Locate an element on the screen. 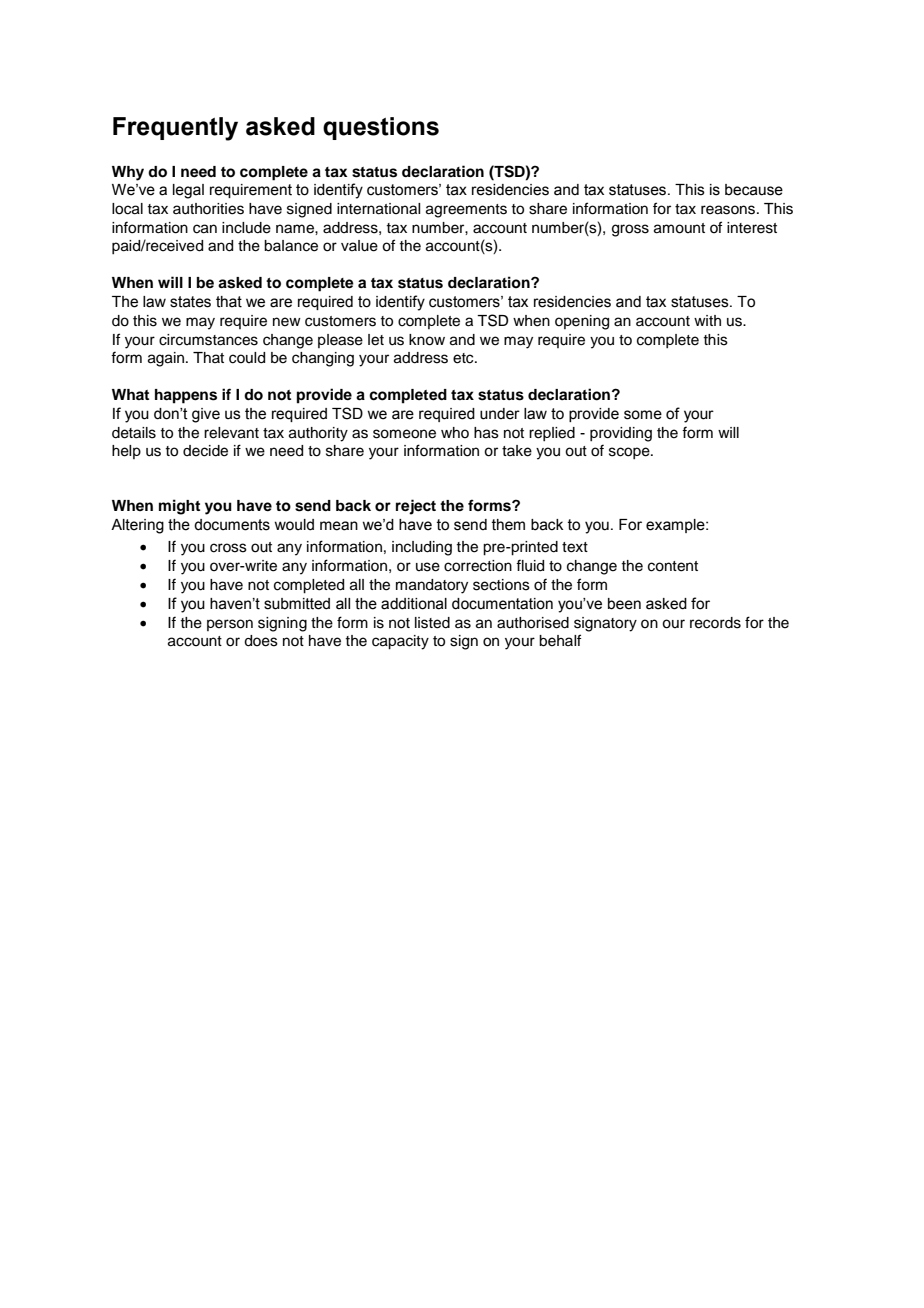 The width and height of the screenshot is (924, 1308). person is located at coordinates (230, 625).
